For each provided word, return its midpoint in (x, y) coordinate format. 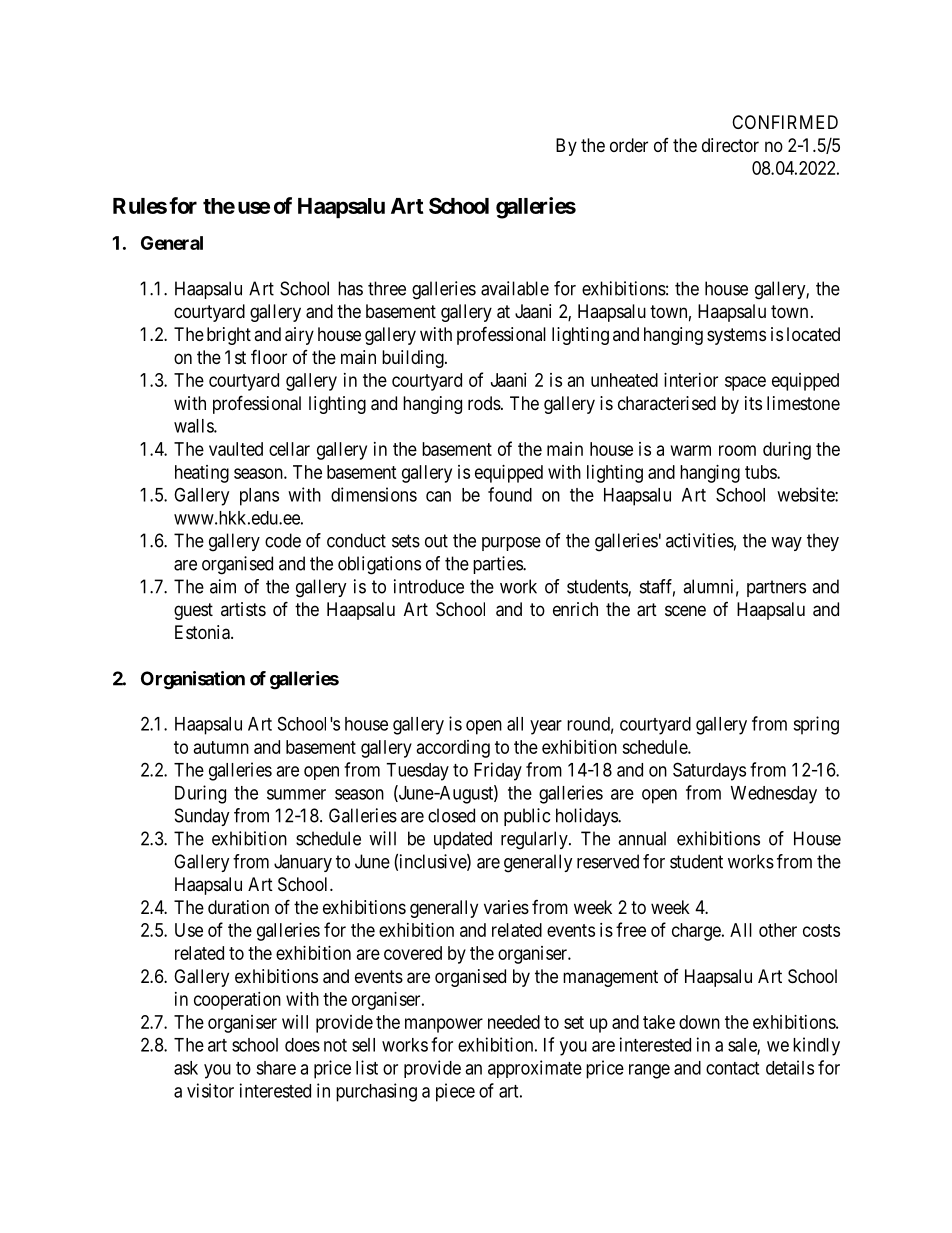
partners (776, 588)
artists (243, 609)
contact (732, 1068)
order (629, 145)
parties (498, 565)
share (276, 1068)
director (730, 145)
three (387, 288)
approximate (535, 1069)
